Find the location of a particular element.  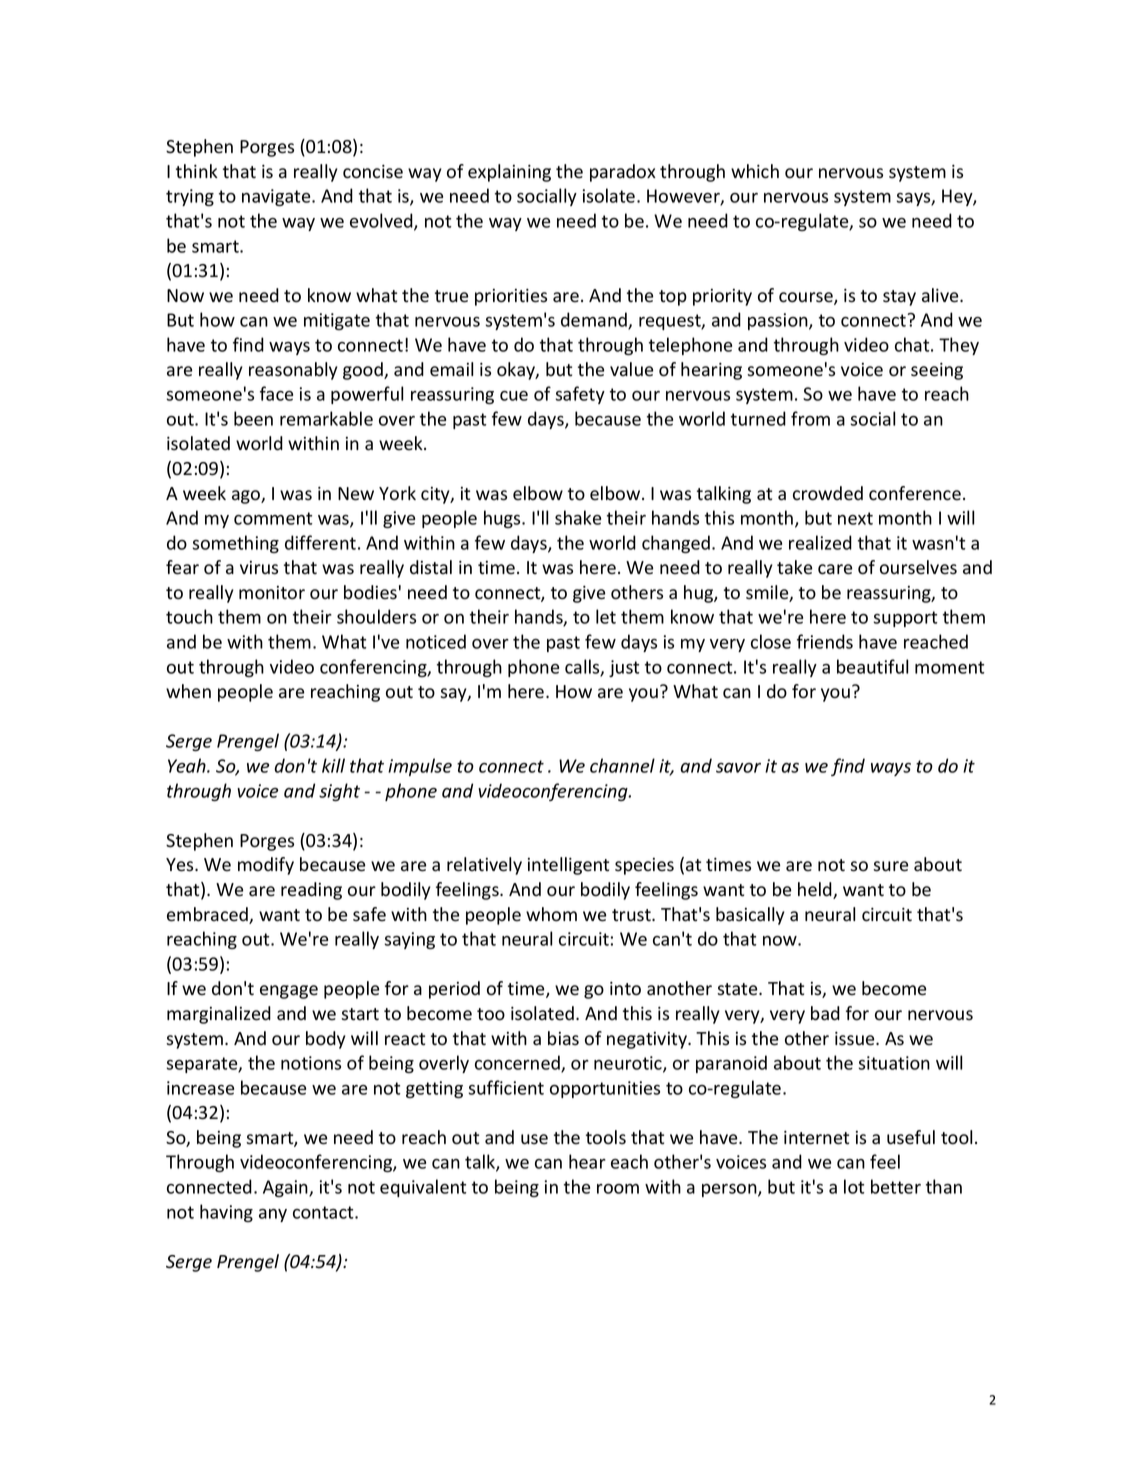

cue is located at coordinates (514, 396).
